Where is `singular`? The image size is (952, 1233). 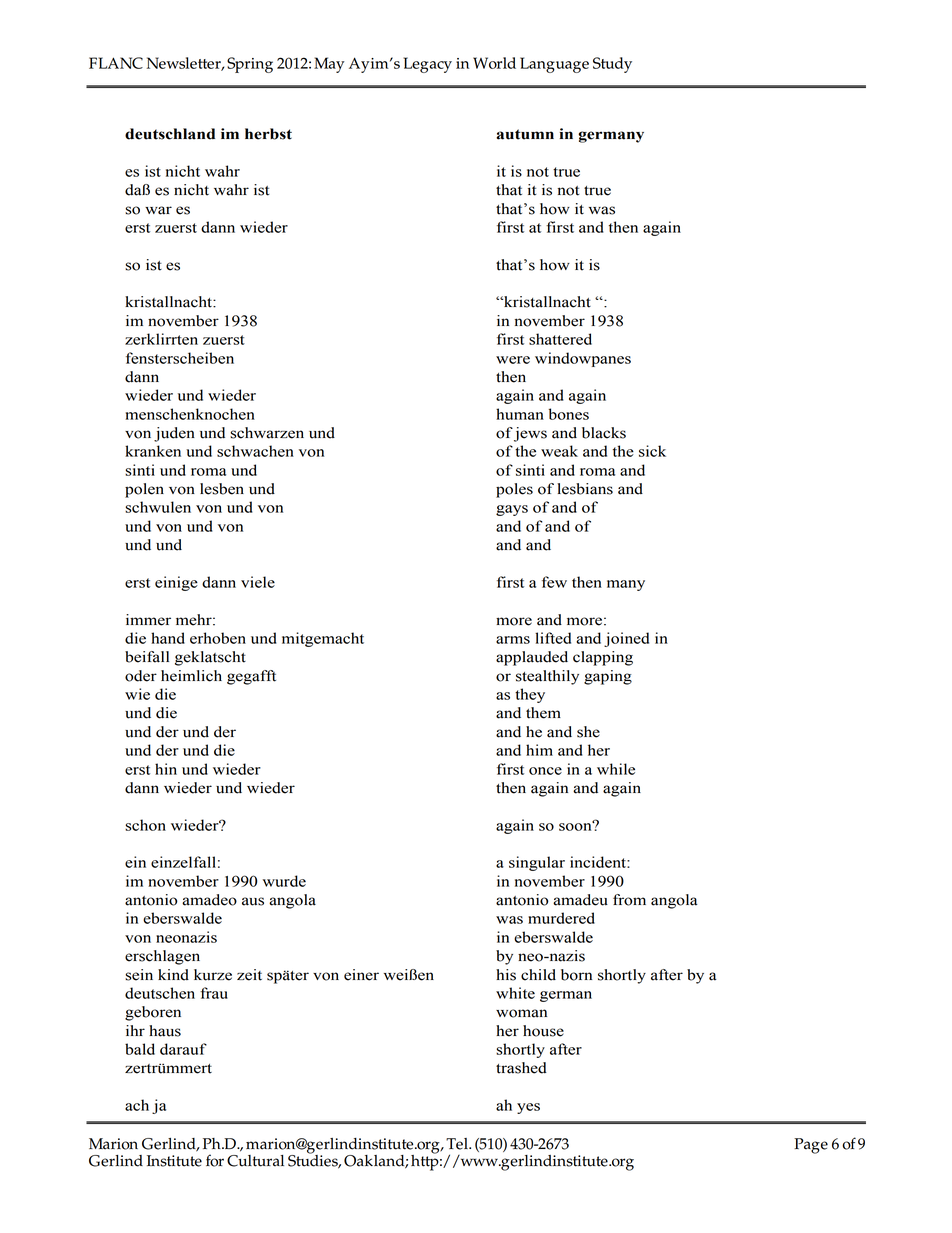
singular is located at coordinates (537, 863).
